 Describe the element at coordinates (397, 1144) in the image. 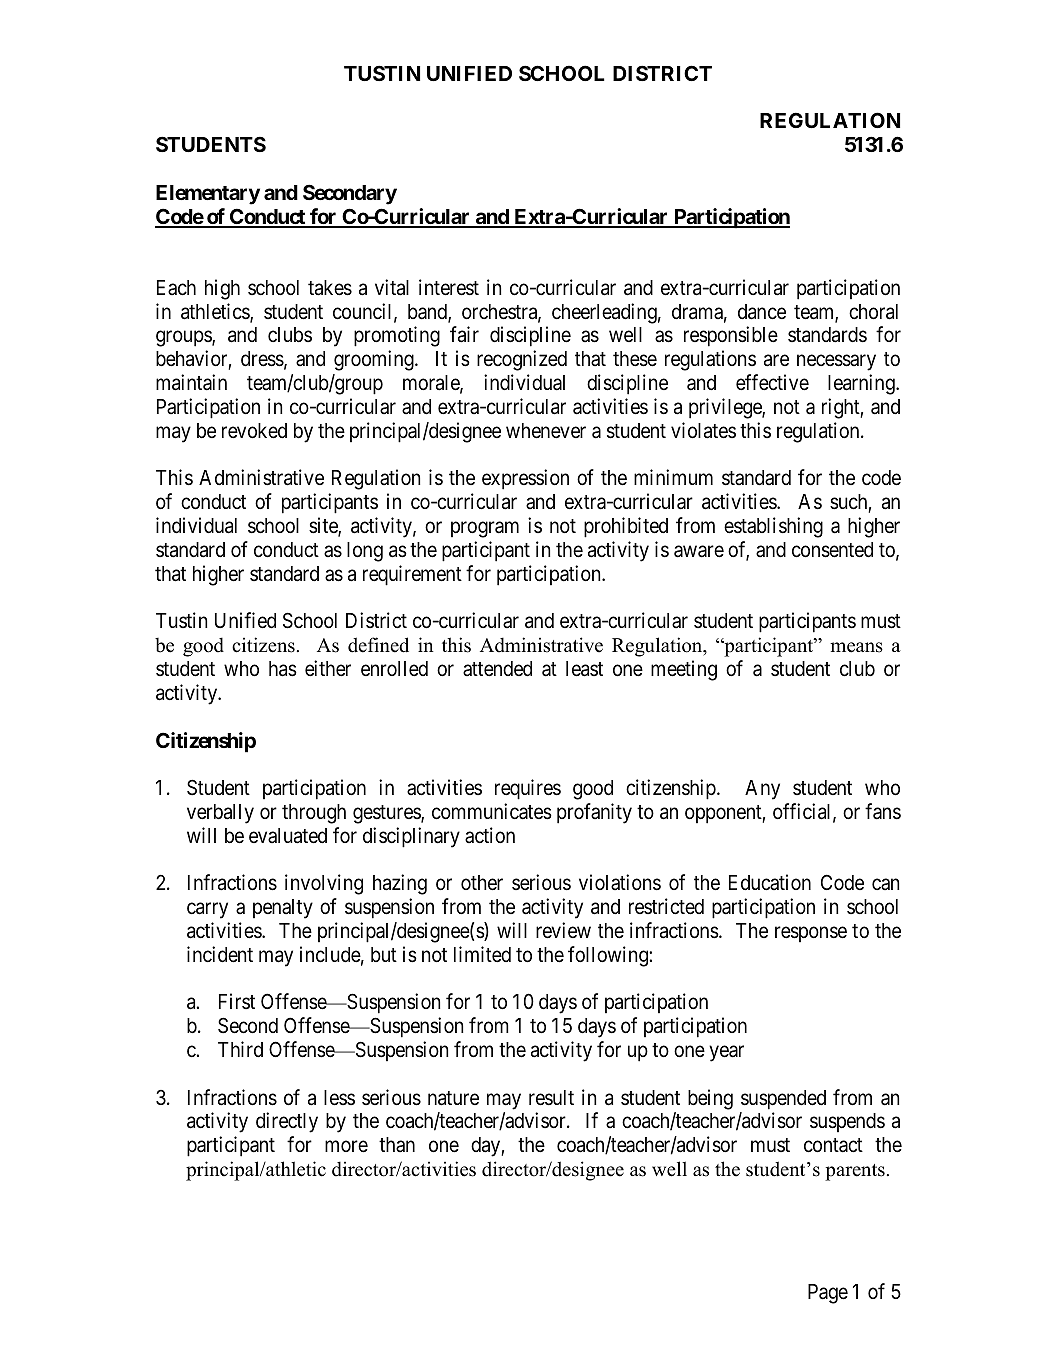

I see `than` at that location.
